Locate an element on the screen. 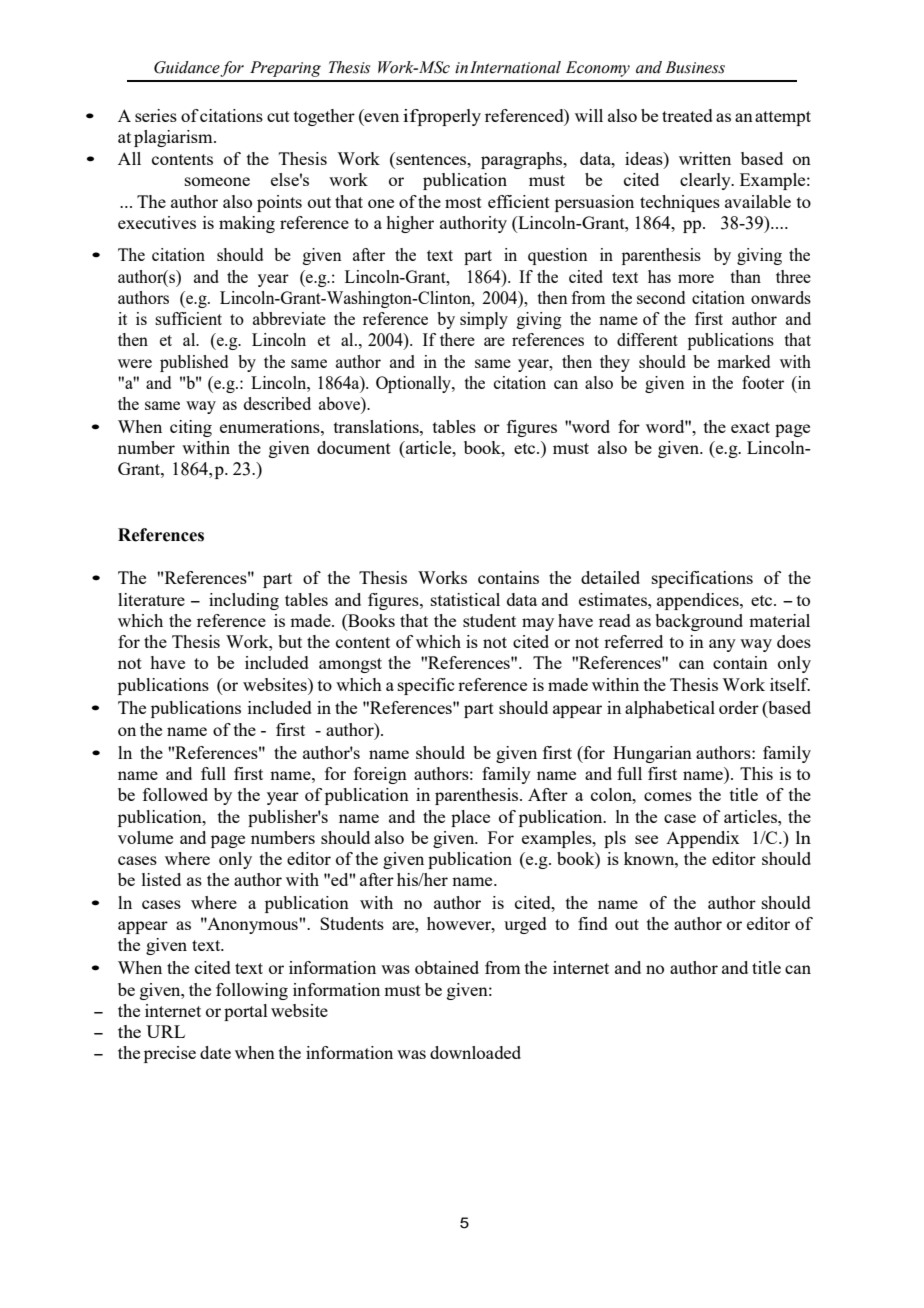  more is located at coordinates (696, 278).
